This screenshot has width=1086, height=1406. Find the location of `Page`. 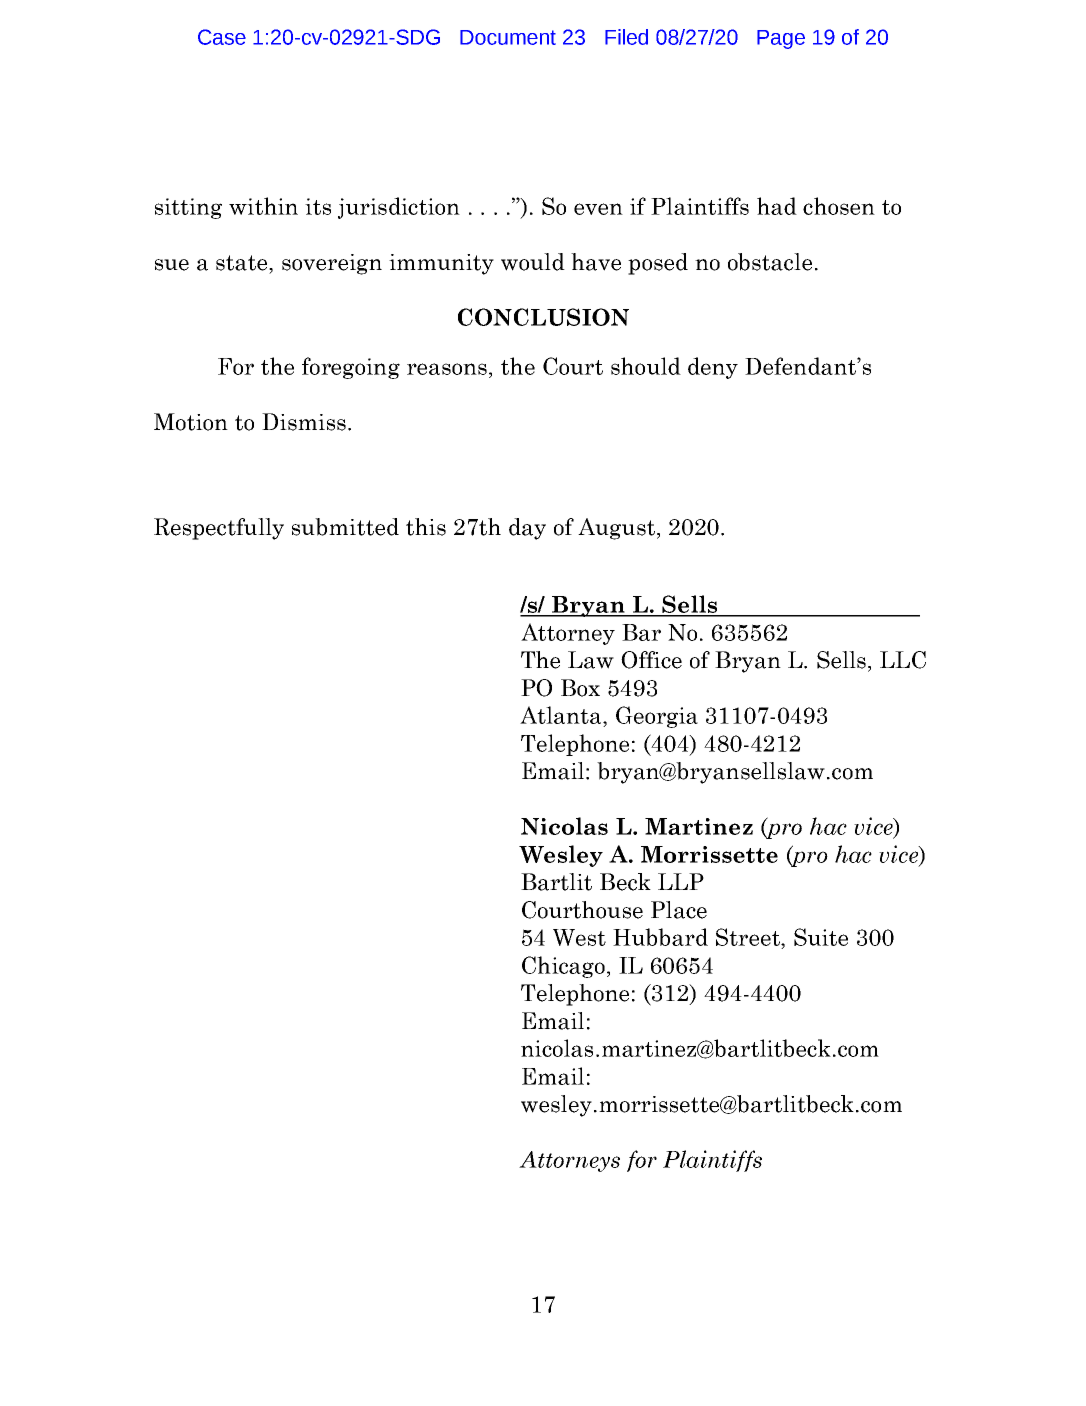

Page is located at coordinates (781, 39).
